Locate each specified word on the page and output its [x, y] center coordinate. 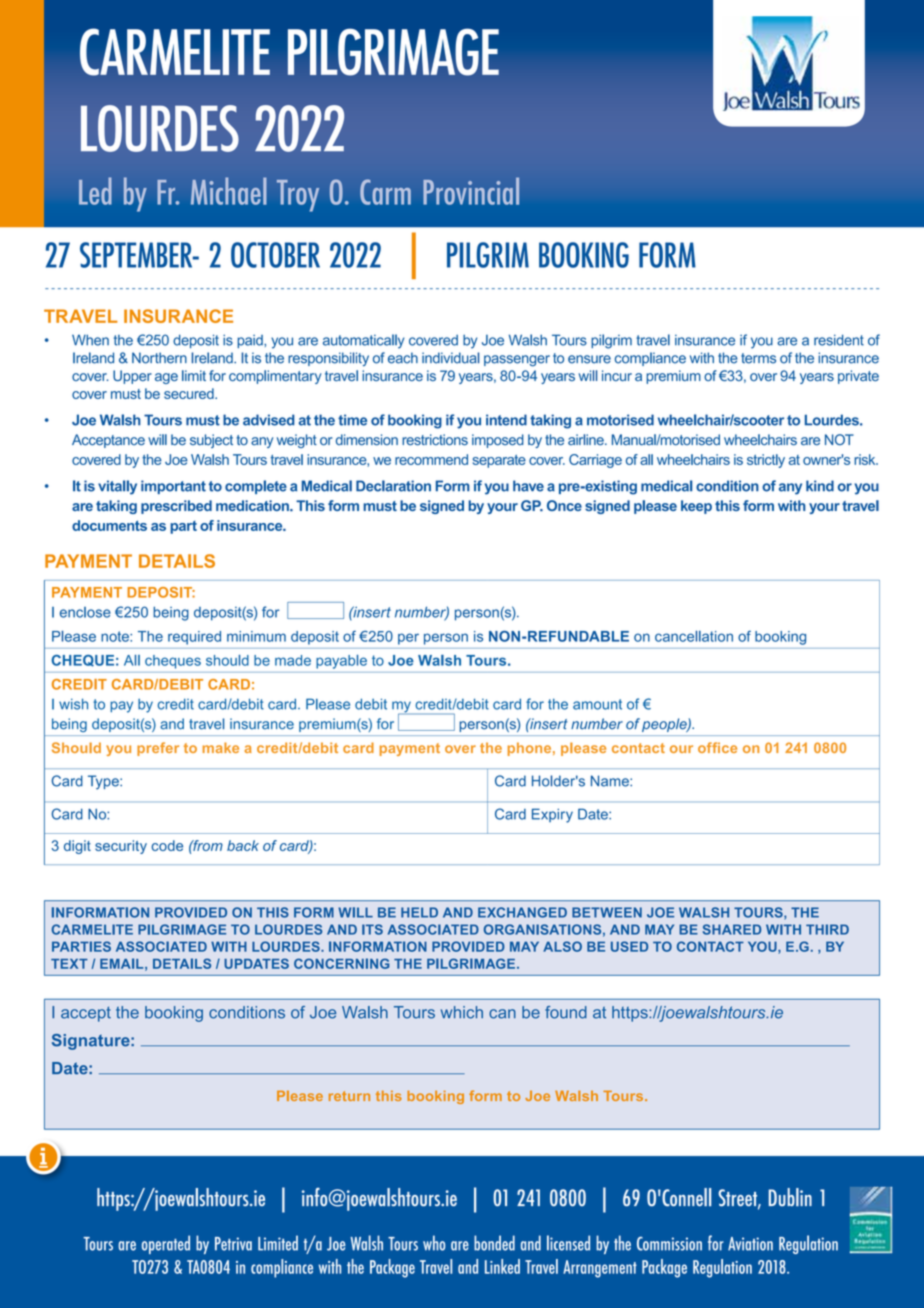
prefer [158, 749]
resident [839, 340]
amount [597, 704]
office [717, 747]
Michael [229, 191]
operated [166, 1244]
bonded [494, 1243]
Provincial [471, 191]
